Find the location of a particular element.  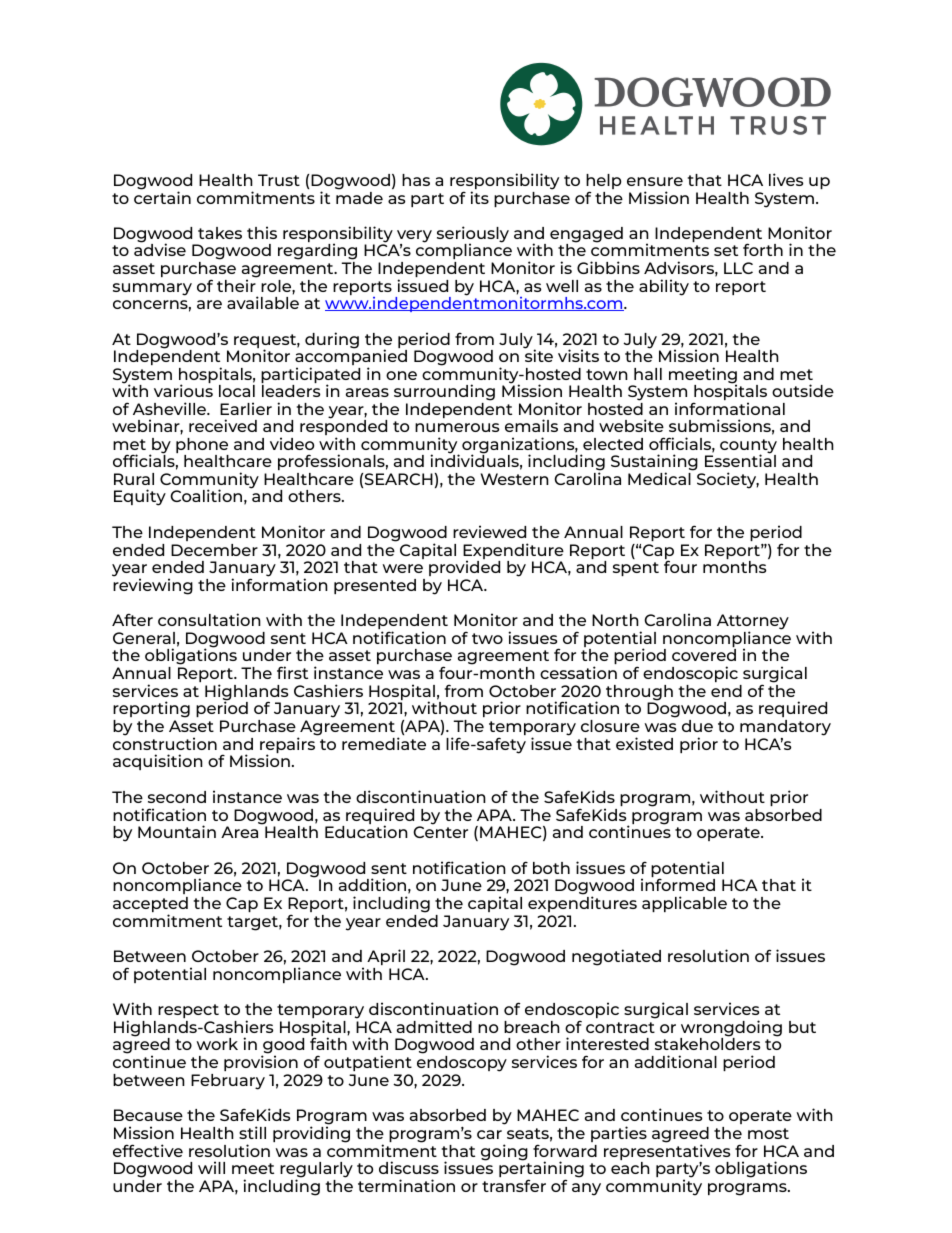

will is located at coordinates (211, 1167).
